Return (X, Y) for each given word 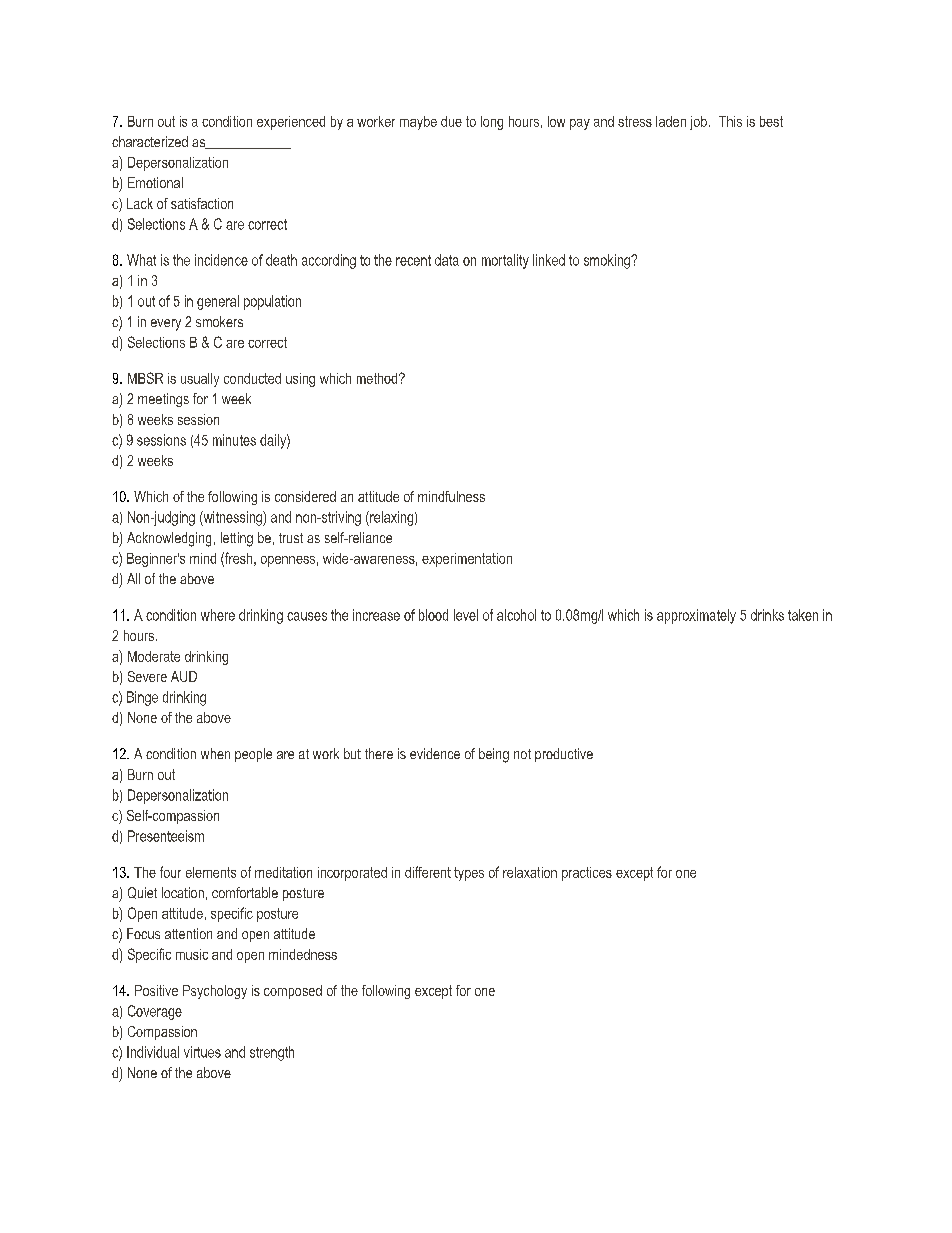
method (378, 378)
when (215, 753)
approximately (696, 616)
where (218, 615)
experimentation (467, 560)
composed (293, 992)
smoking (608, 261)
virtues (202, 1052)
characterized (150, 141)
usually (200, 380)
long (492, 123)
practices (587, 874)
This (730, 121)
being (494, 755)
